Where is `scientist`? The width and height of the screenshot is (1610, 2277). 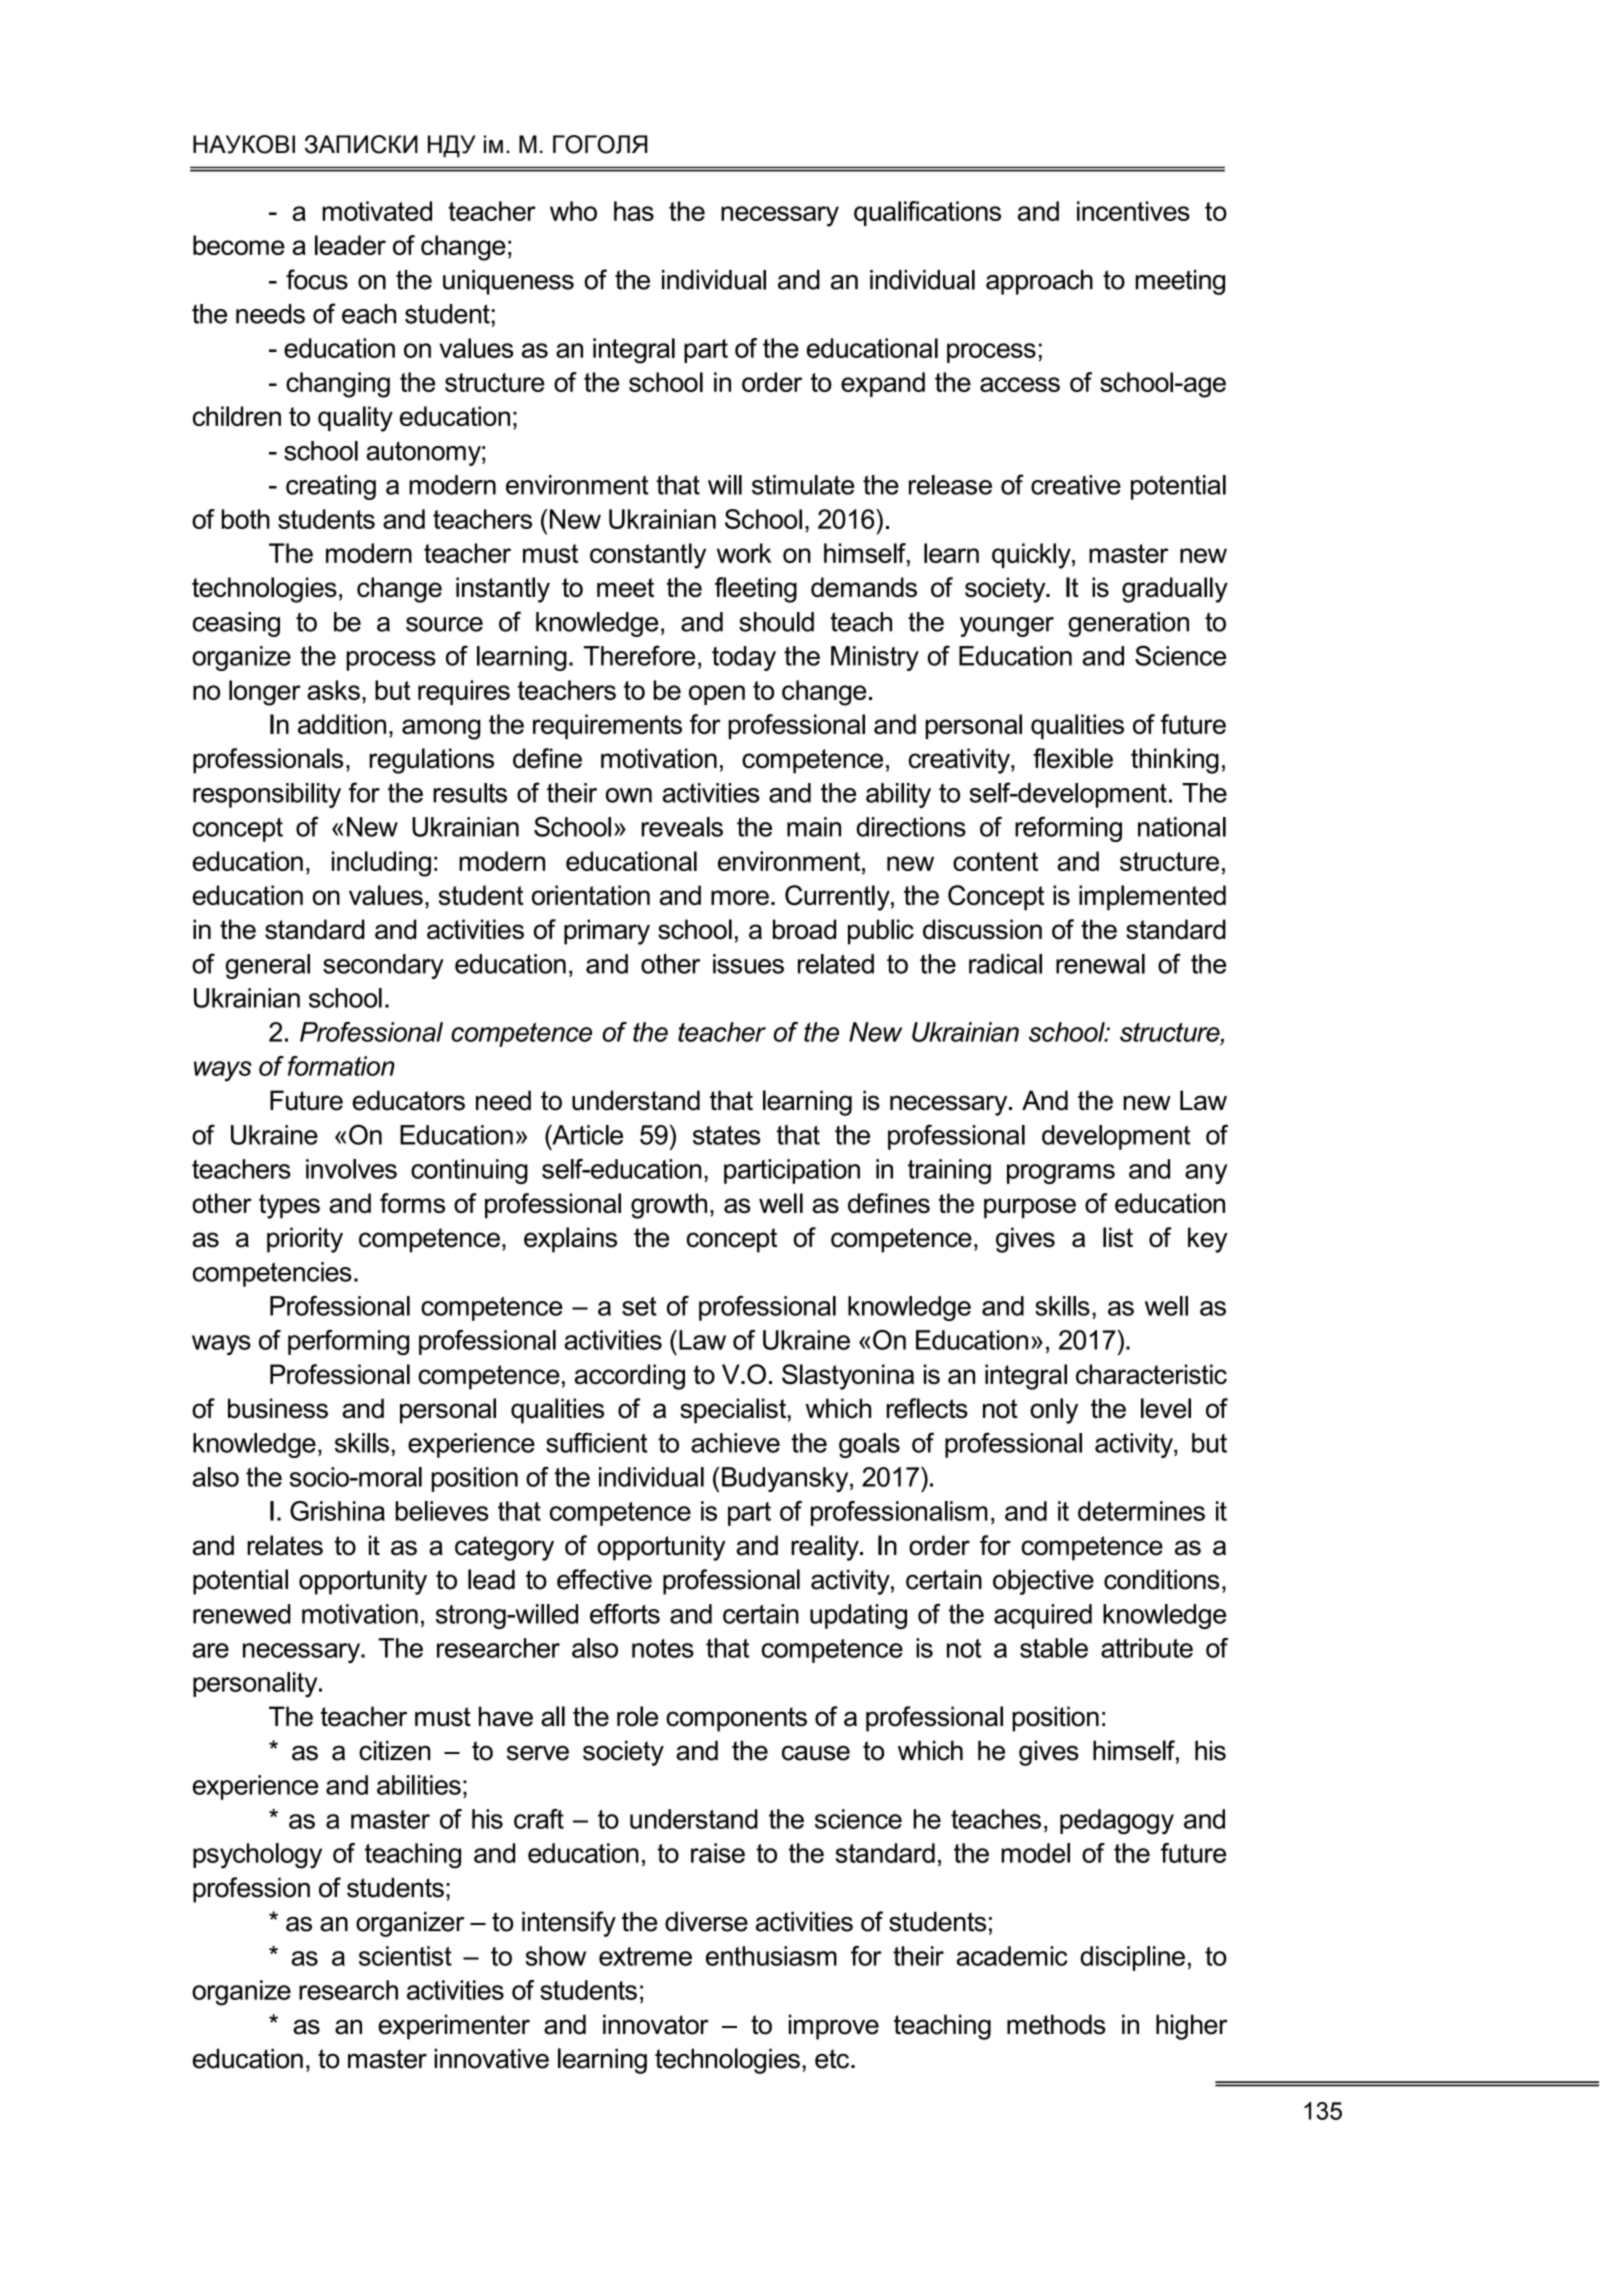
scientist is located at coordinates (405, 1956).
